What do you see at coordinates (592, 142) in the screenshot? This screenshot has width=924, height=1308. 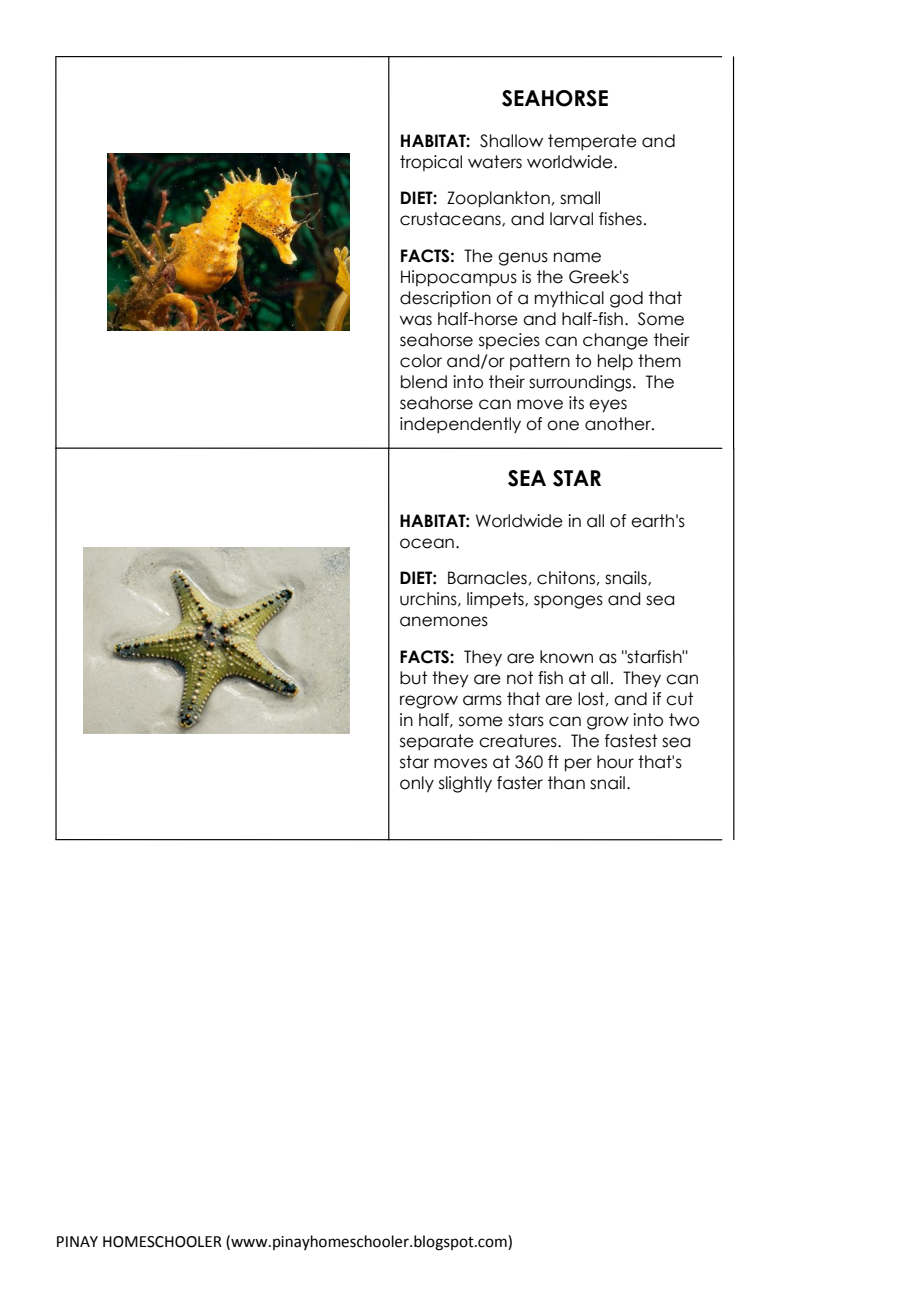 I see `temperate` at bounding box center [592, 142].
